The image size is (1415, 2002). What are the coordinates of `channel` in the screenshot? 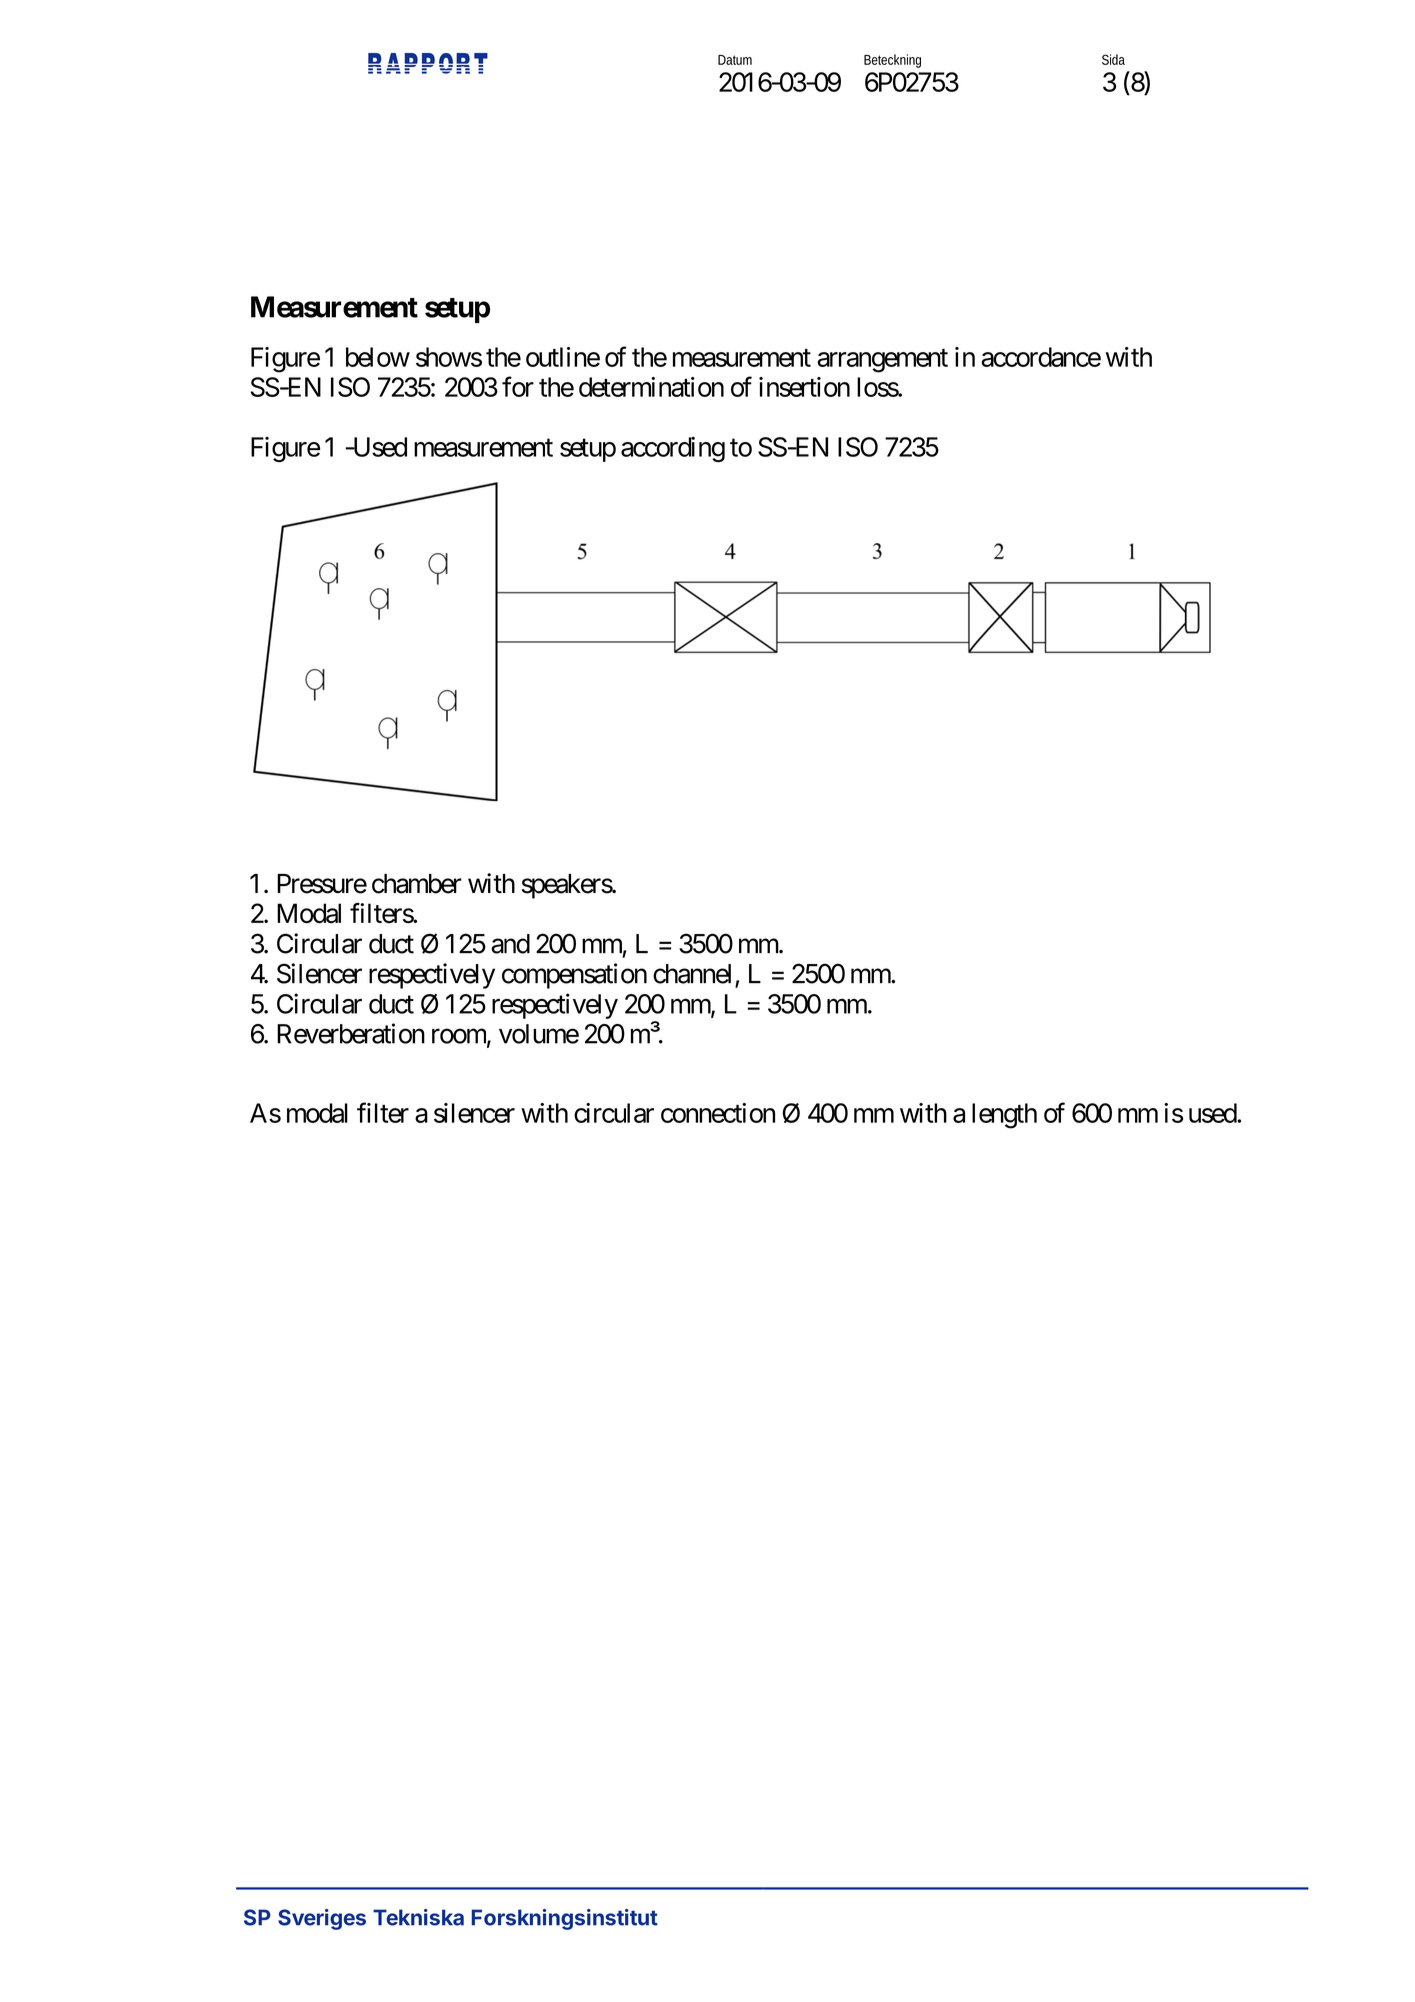 It's located at (692, 974).
